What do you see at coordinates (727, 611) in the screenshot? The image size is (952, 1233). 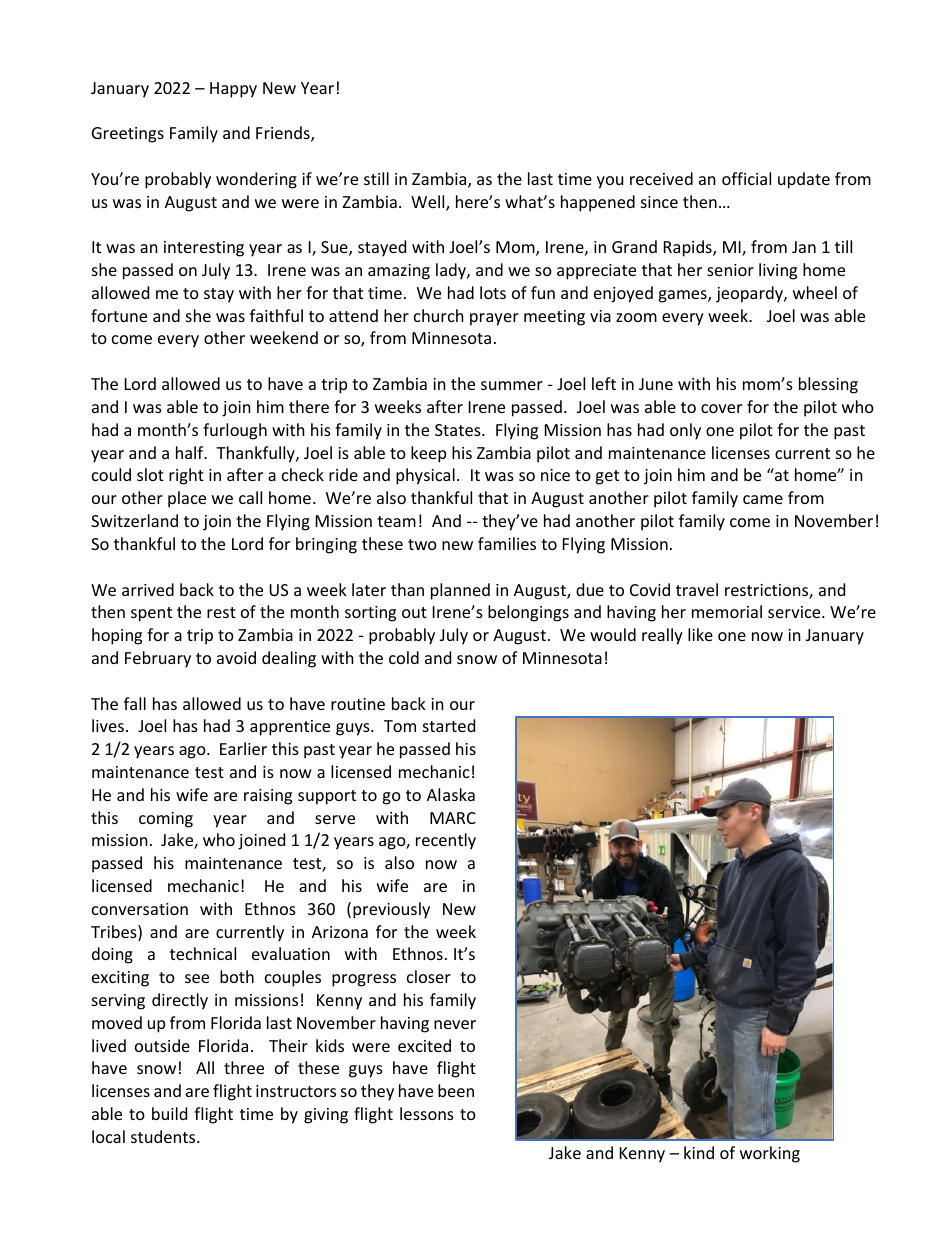 I see `memorial` at bounding box center [727, 611].
